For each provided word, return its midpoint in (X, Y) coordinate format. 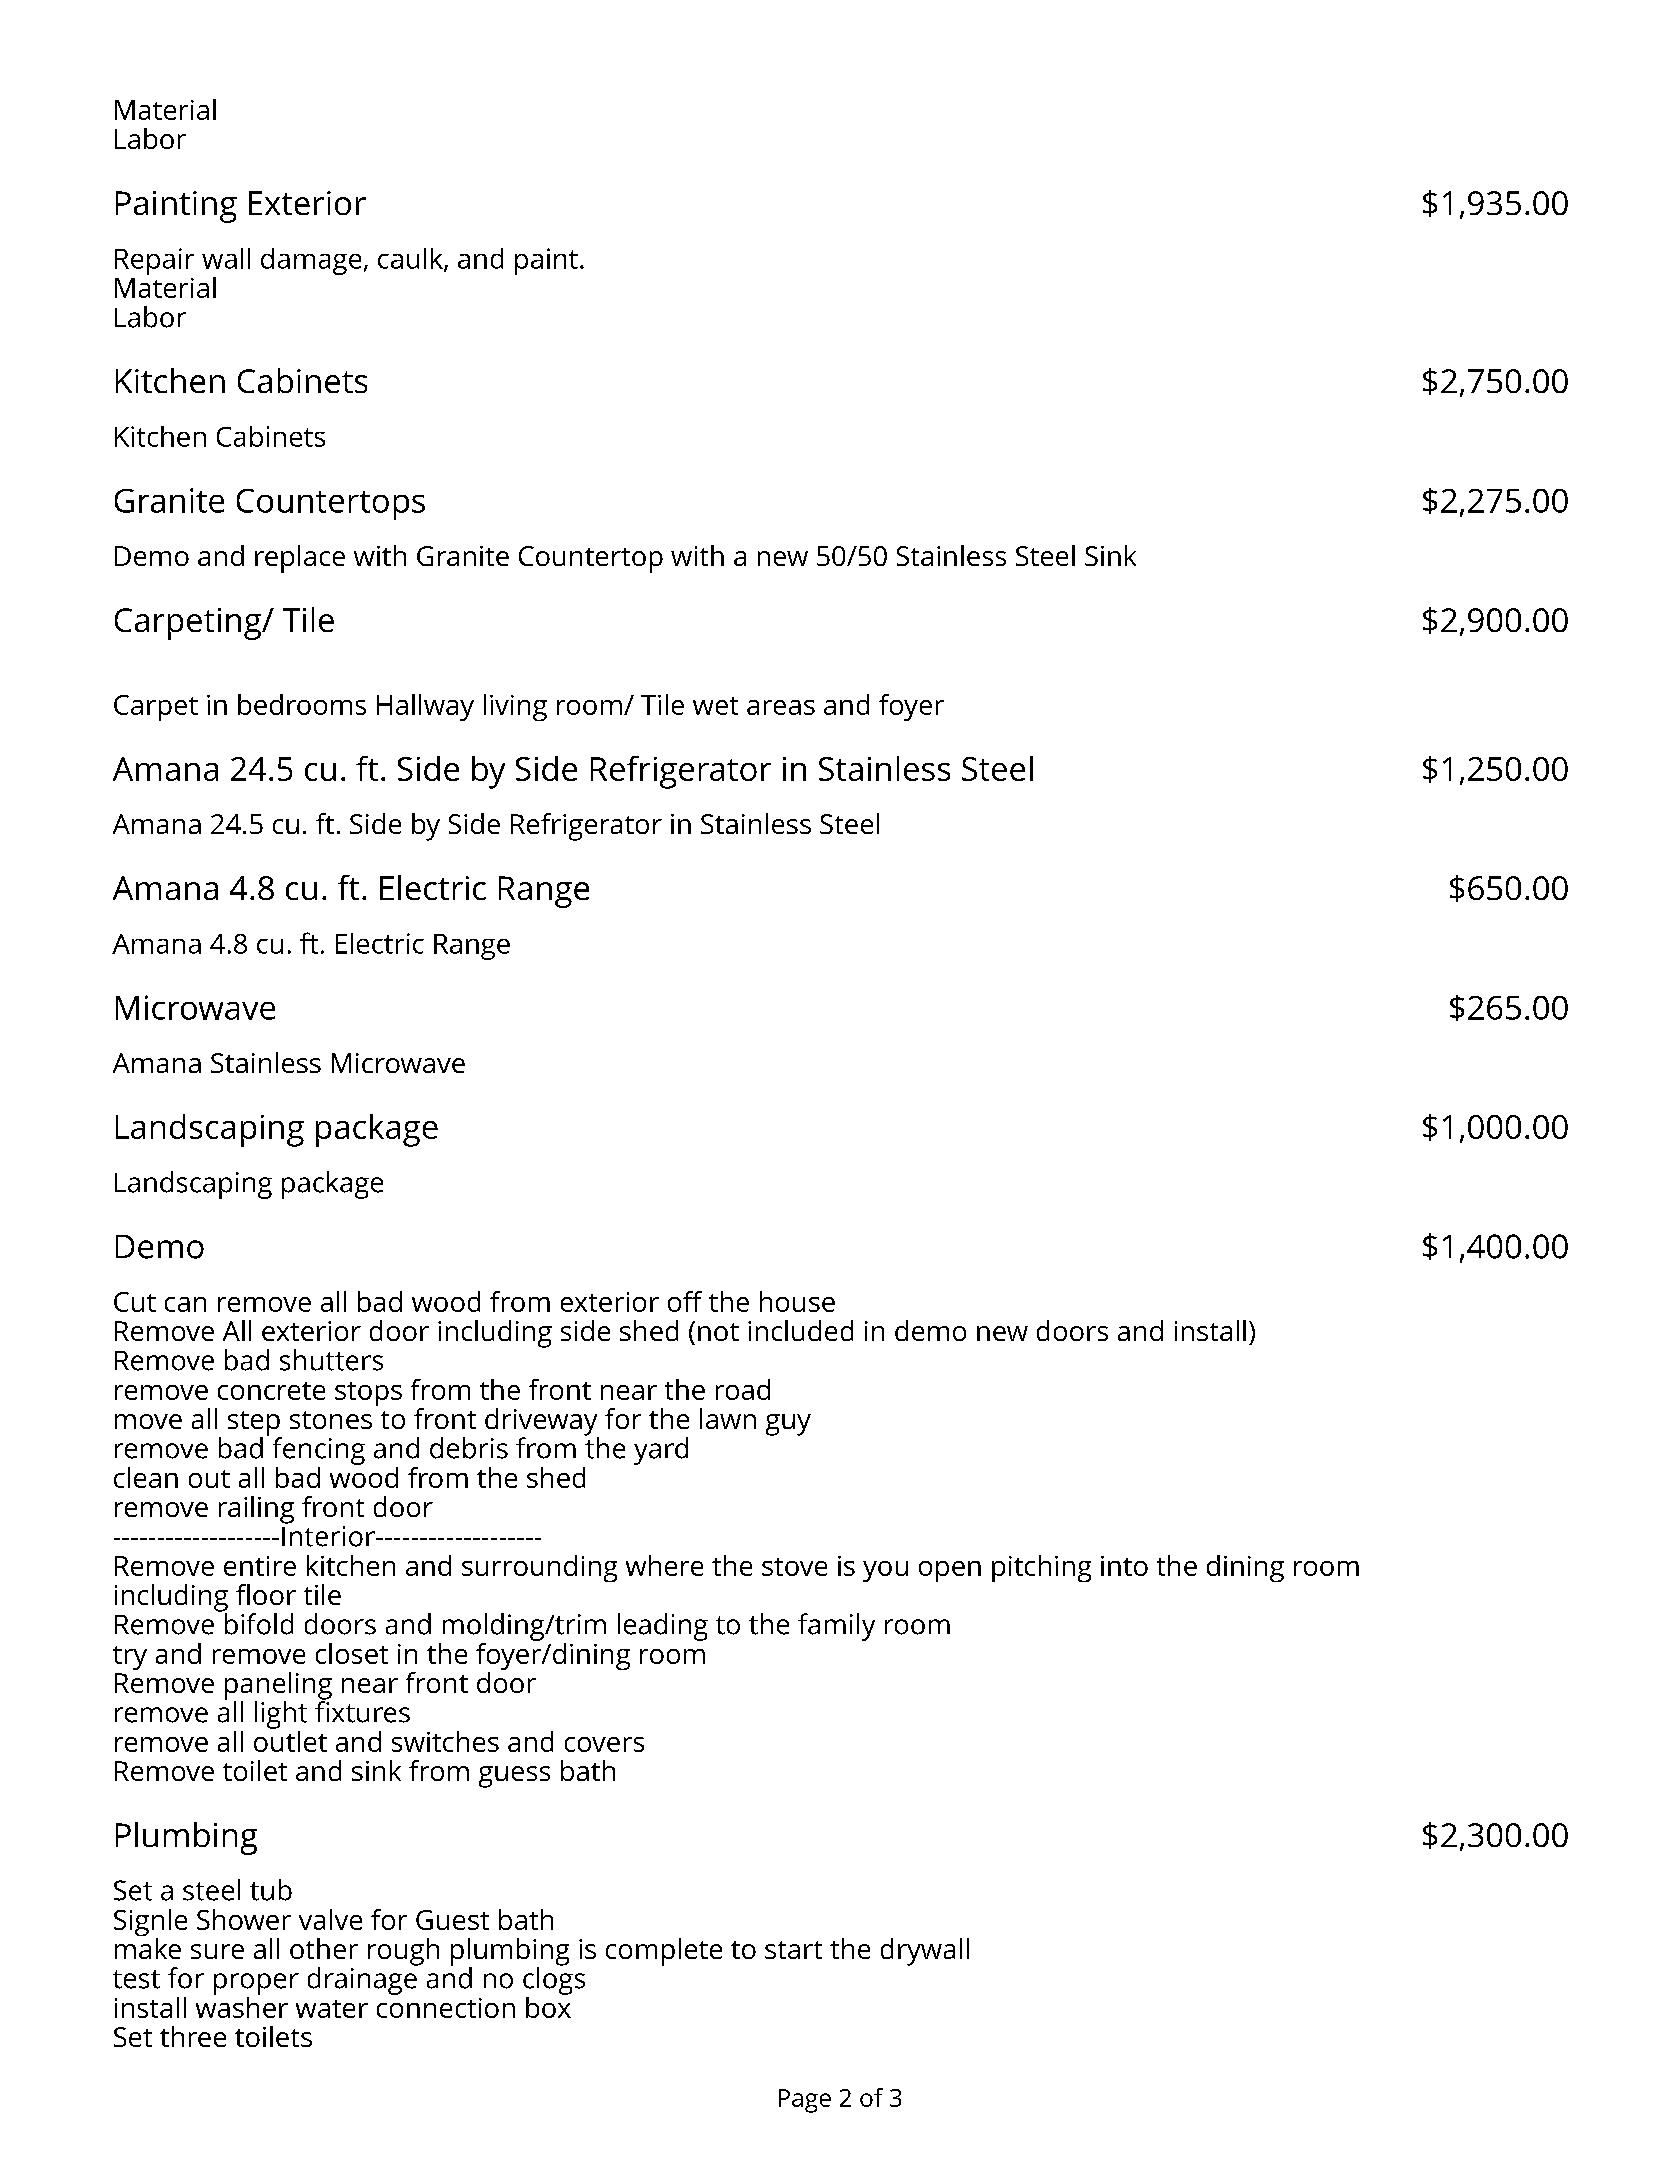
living (515, 707)
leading (663, 1627)
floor (266, 1594)
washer (242, 2006)
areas (781, 707)
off (685, 1301)
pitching (1041, 1568)
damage (311, 261)
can (185, 1304)
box (548, 2006)
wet (715, 706)
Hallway (425, 707)
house (797, 1301)
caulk (411, 259)
